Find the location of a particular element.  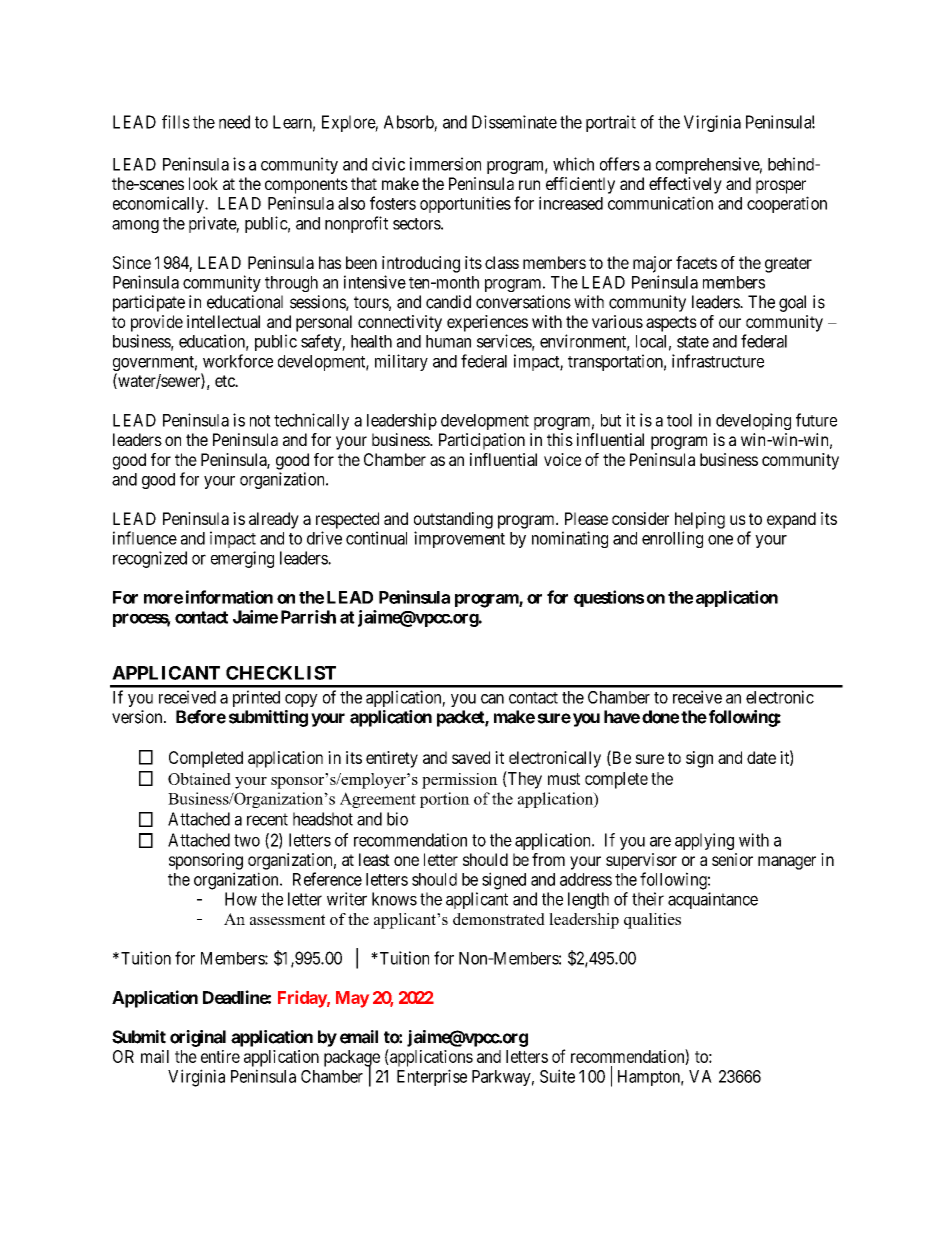

immersion is located at coordinates (445, 164).
